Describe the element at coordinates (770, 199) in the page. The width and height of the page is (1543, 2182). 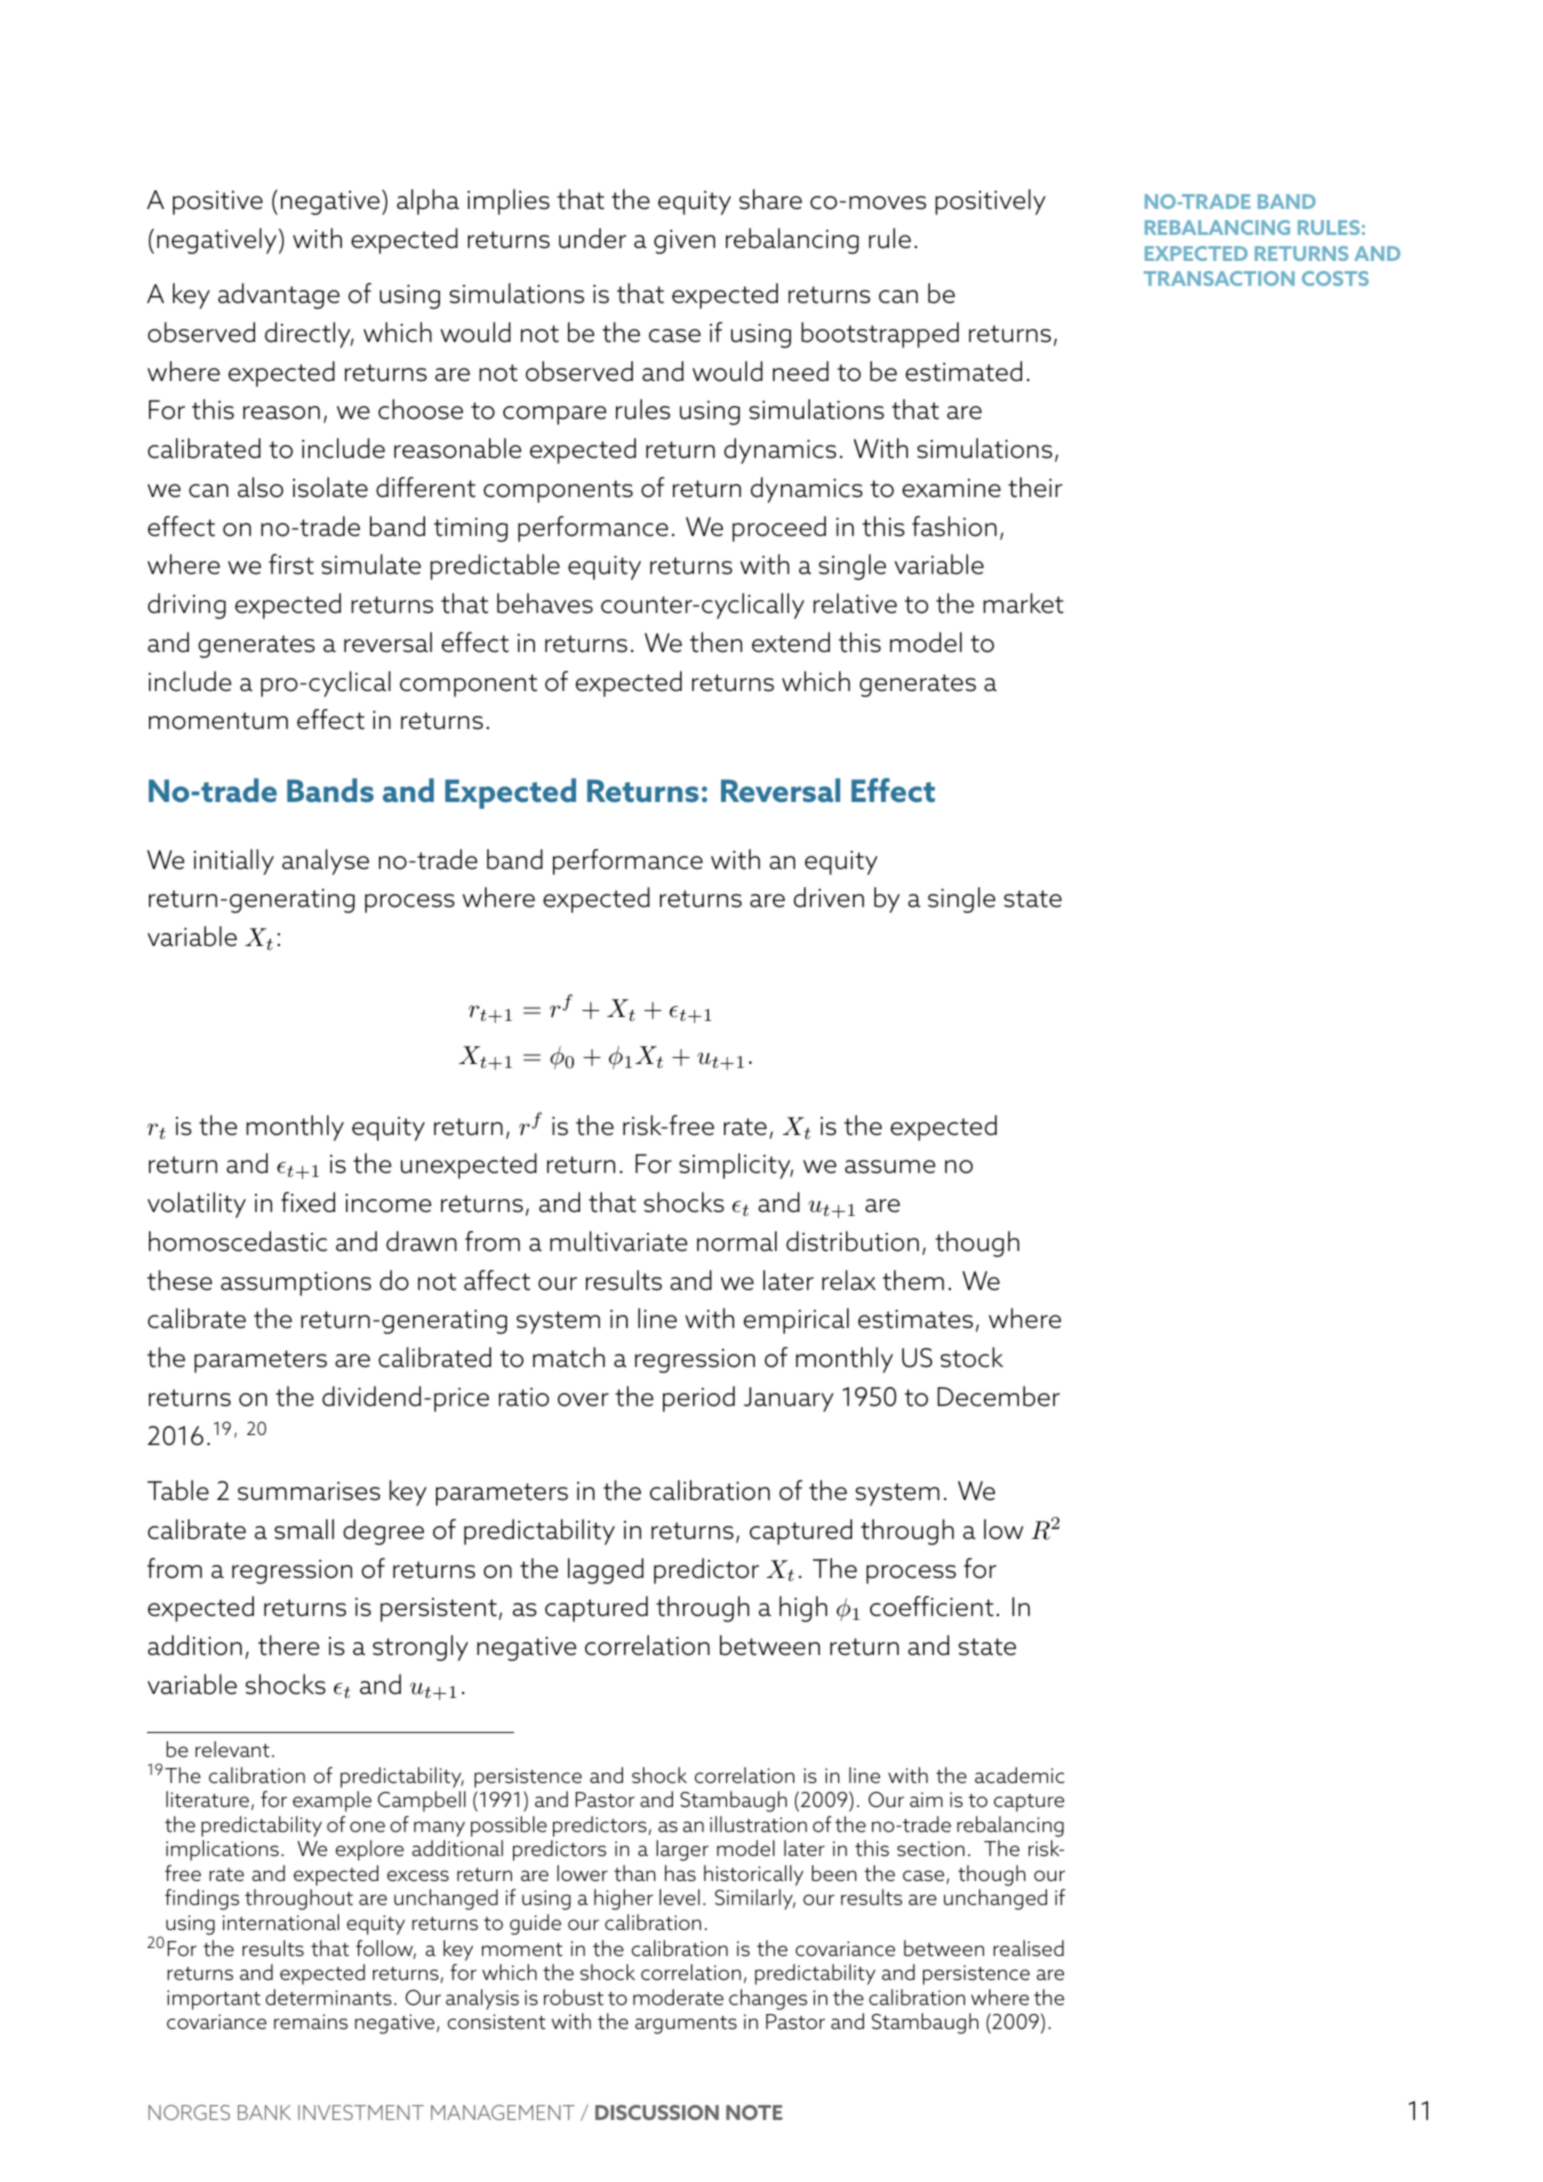
I see `share` at that location.
